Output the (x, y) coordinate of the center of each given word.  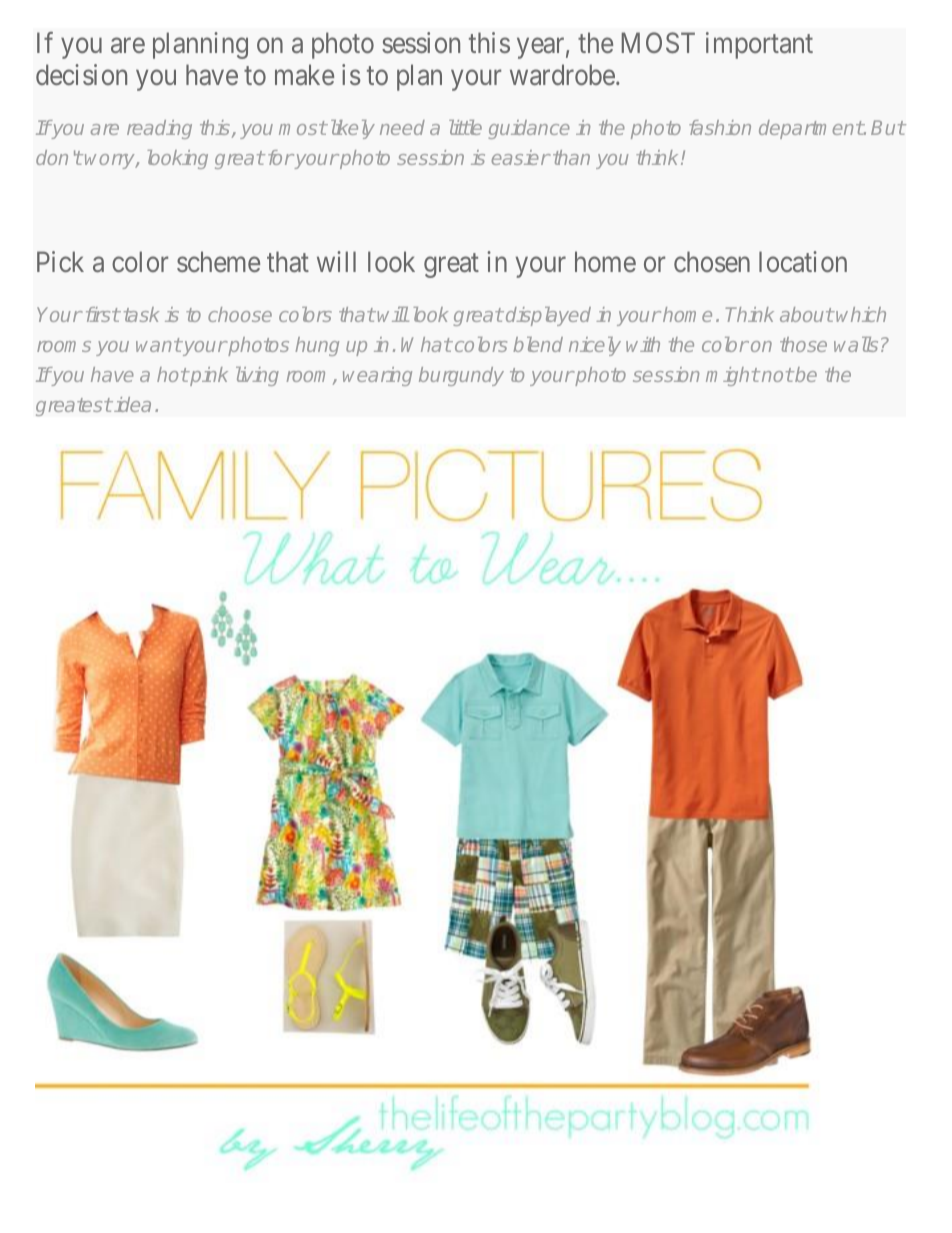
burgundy (461, 376)
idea (132, 404)
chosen (712, 261)
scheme (218, 261)
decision (81, 74)
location (803, 261)
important (759, 45)
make (304, 74)
